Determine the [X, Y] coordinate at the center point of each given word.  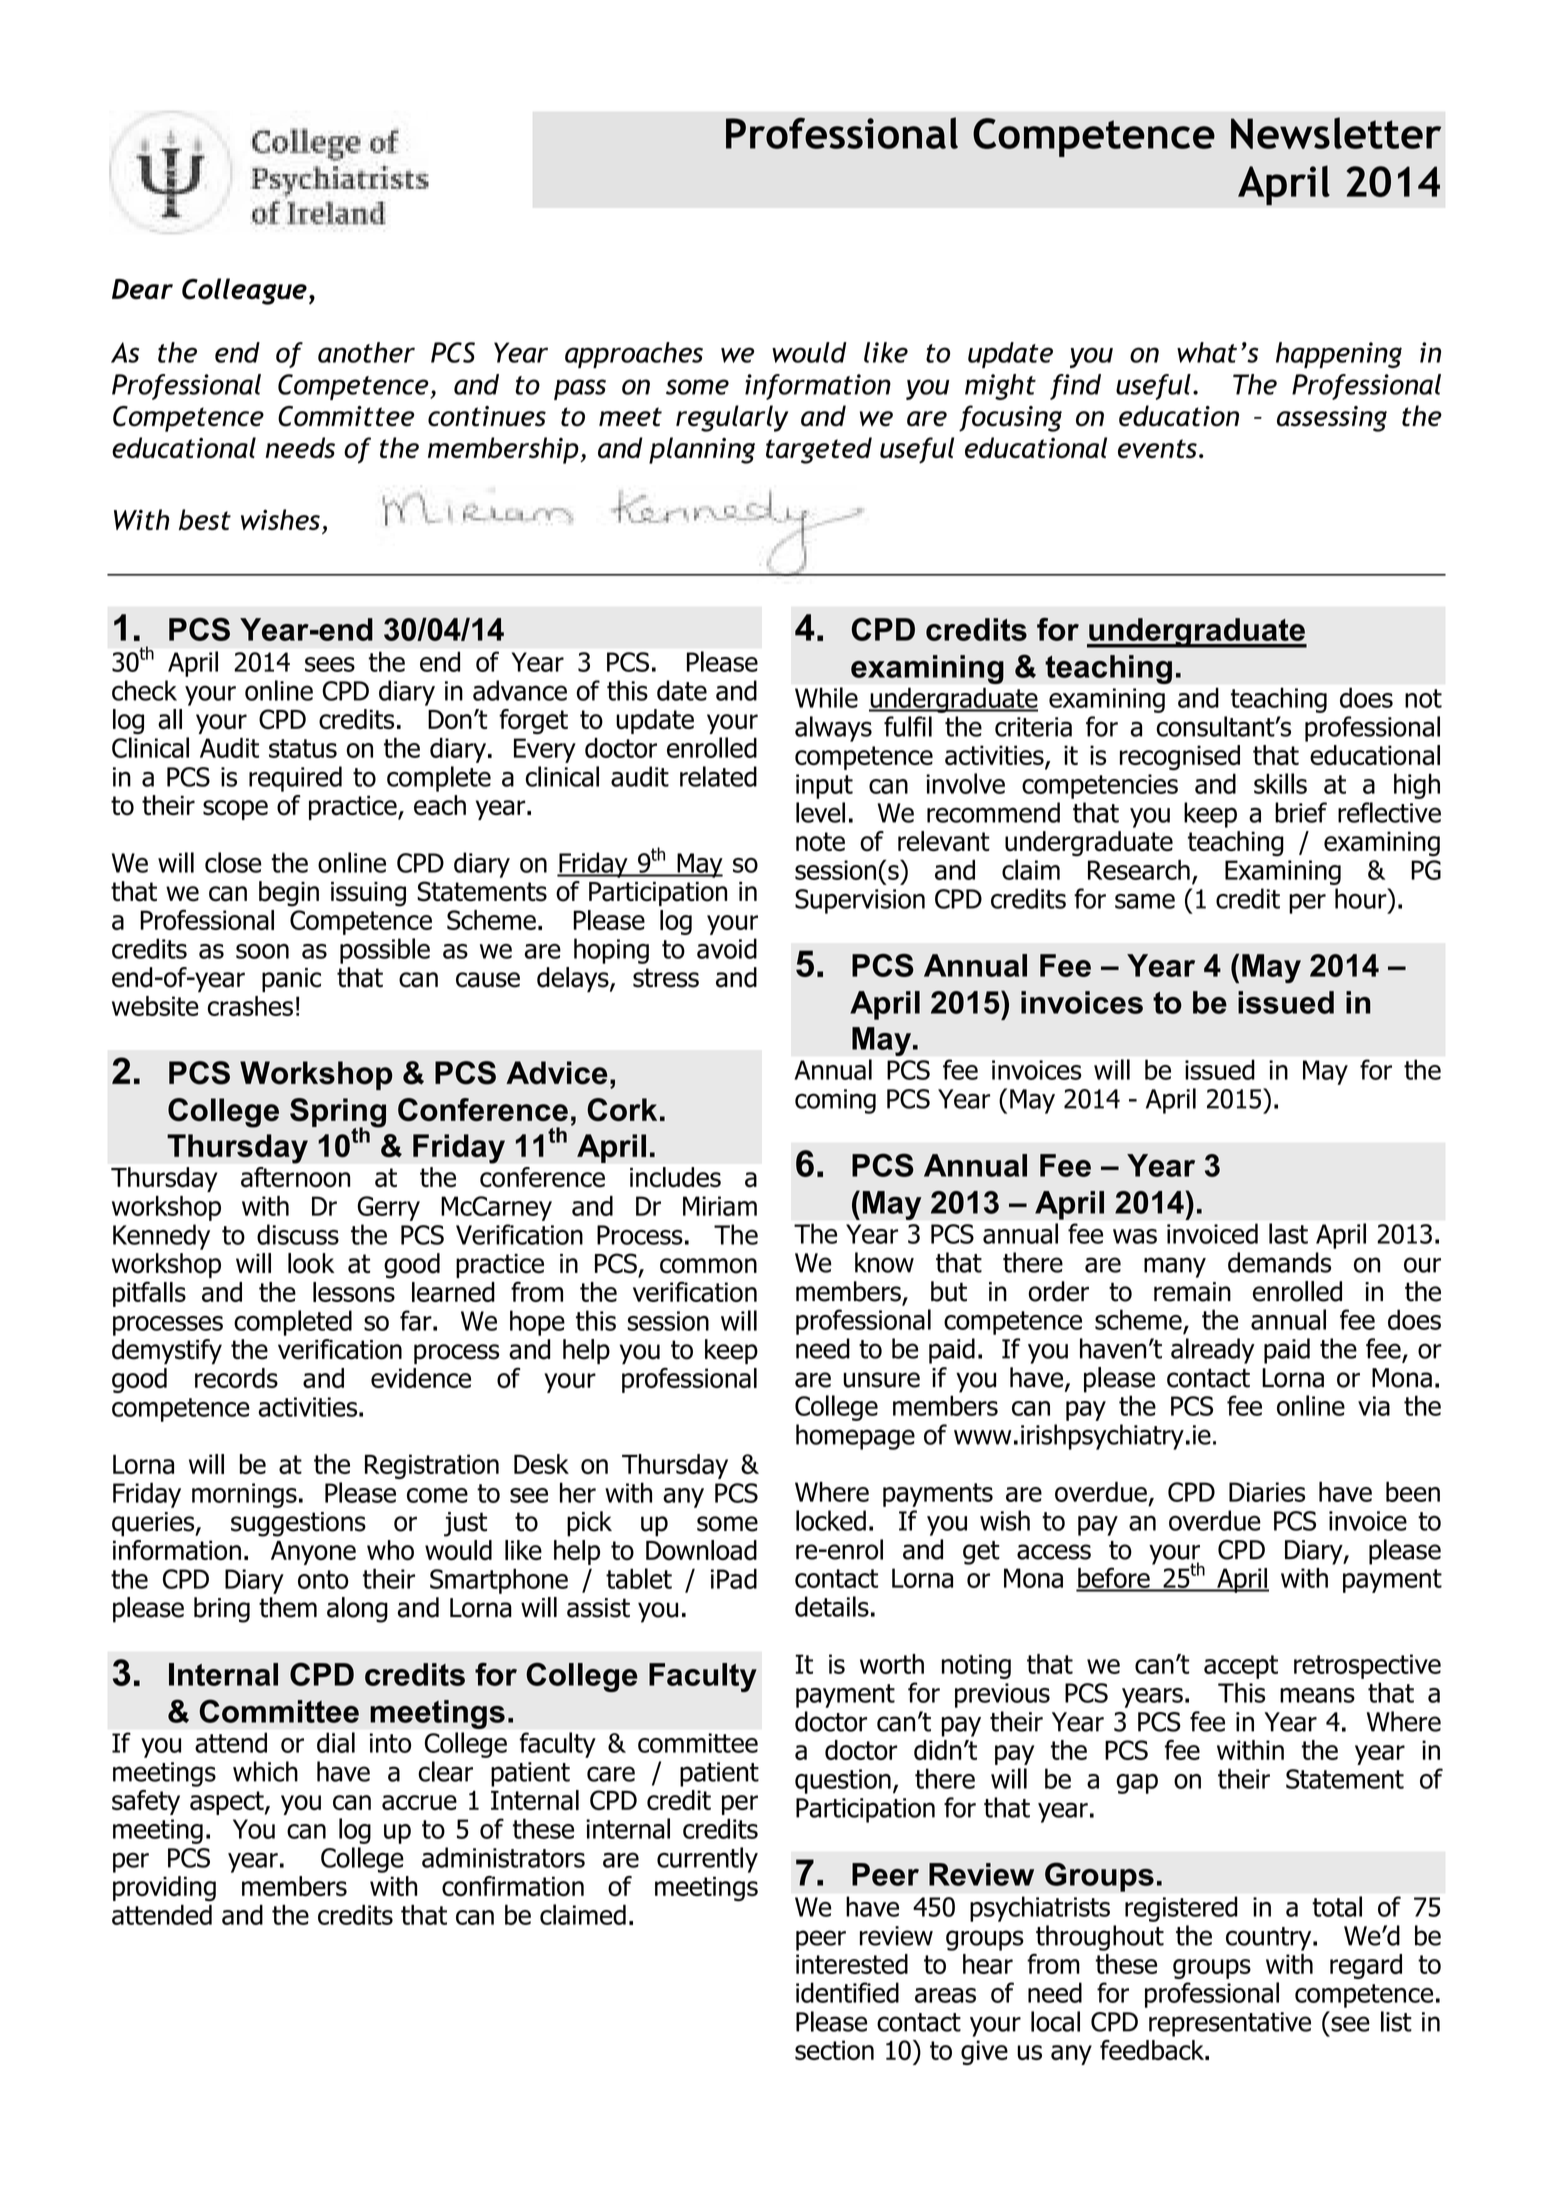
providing [164, 1888]
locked [831, 1520]
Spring [338, 1114]
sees [330, 664]
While [826, 697]
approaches [634, 355]
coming [835, 1101]
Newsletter [1336, 133]
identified [847, 1992]
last [1288, 1233]
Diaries [1267, 1492]
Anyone [313, 1553]
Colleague [244, 291]
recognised [1180, 757]
